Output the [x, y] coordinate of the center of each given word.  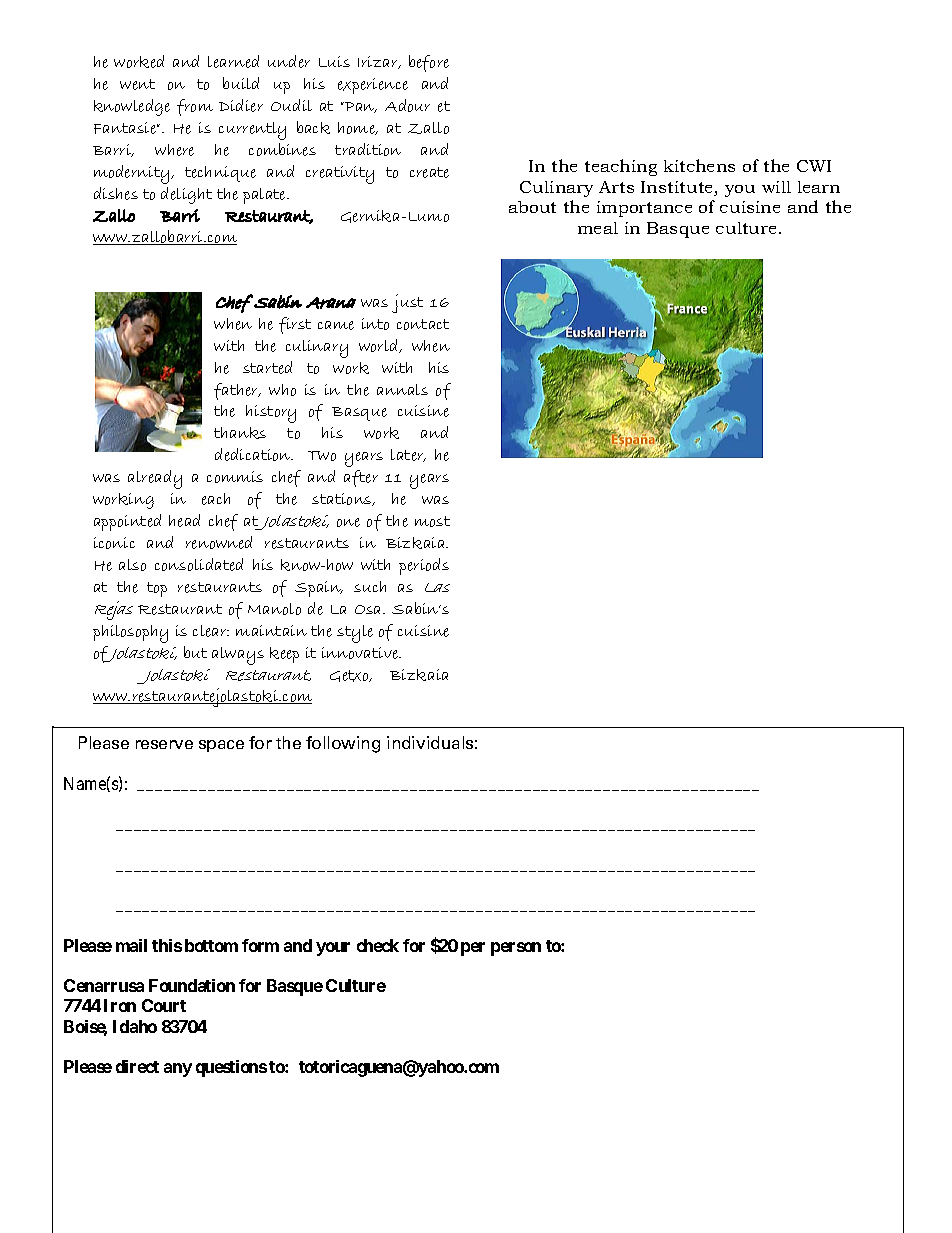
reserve [164, 744]
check [378, 945]
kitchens [699, 165]
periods [424, 566]
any [178, 1070]
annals [402, 389]
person [516, 949]
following [343, 744]
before [429, 63]
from [195, 107]
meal [598, 228]
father [237, 391]
